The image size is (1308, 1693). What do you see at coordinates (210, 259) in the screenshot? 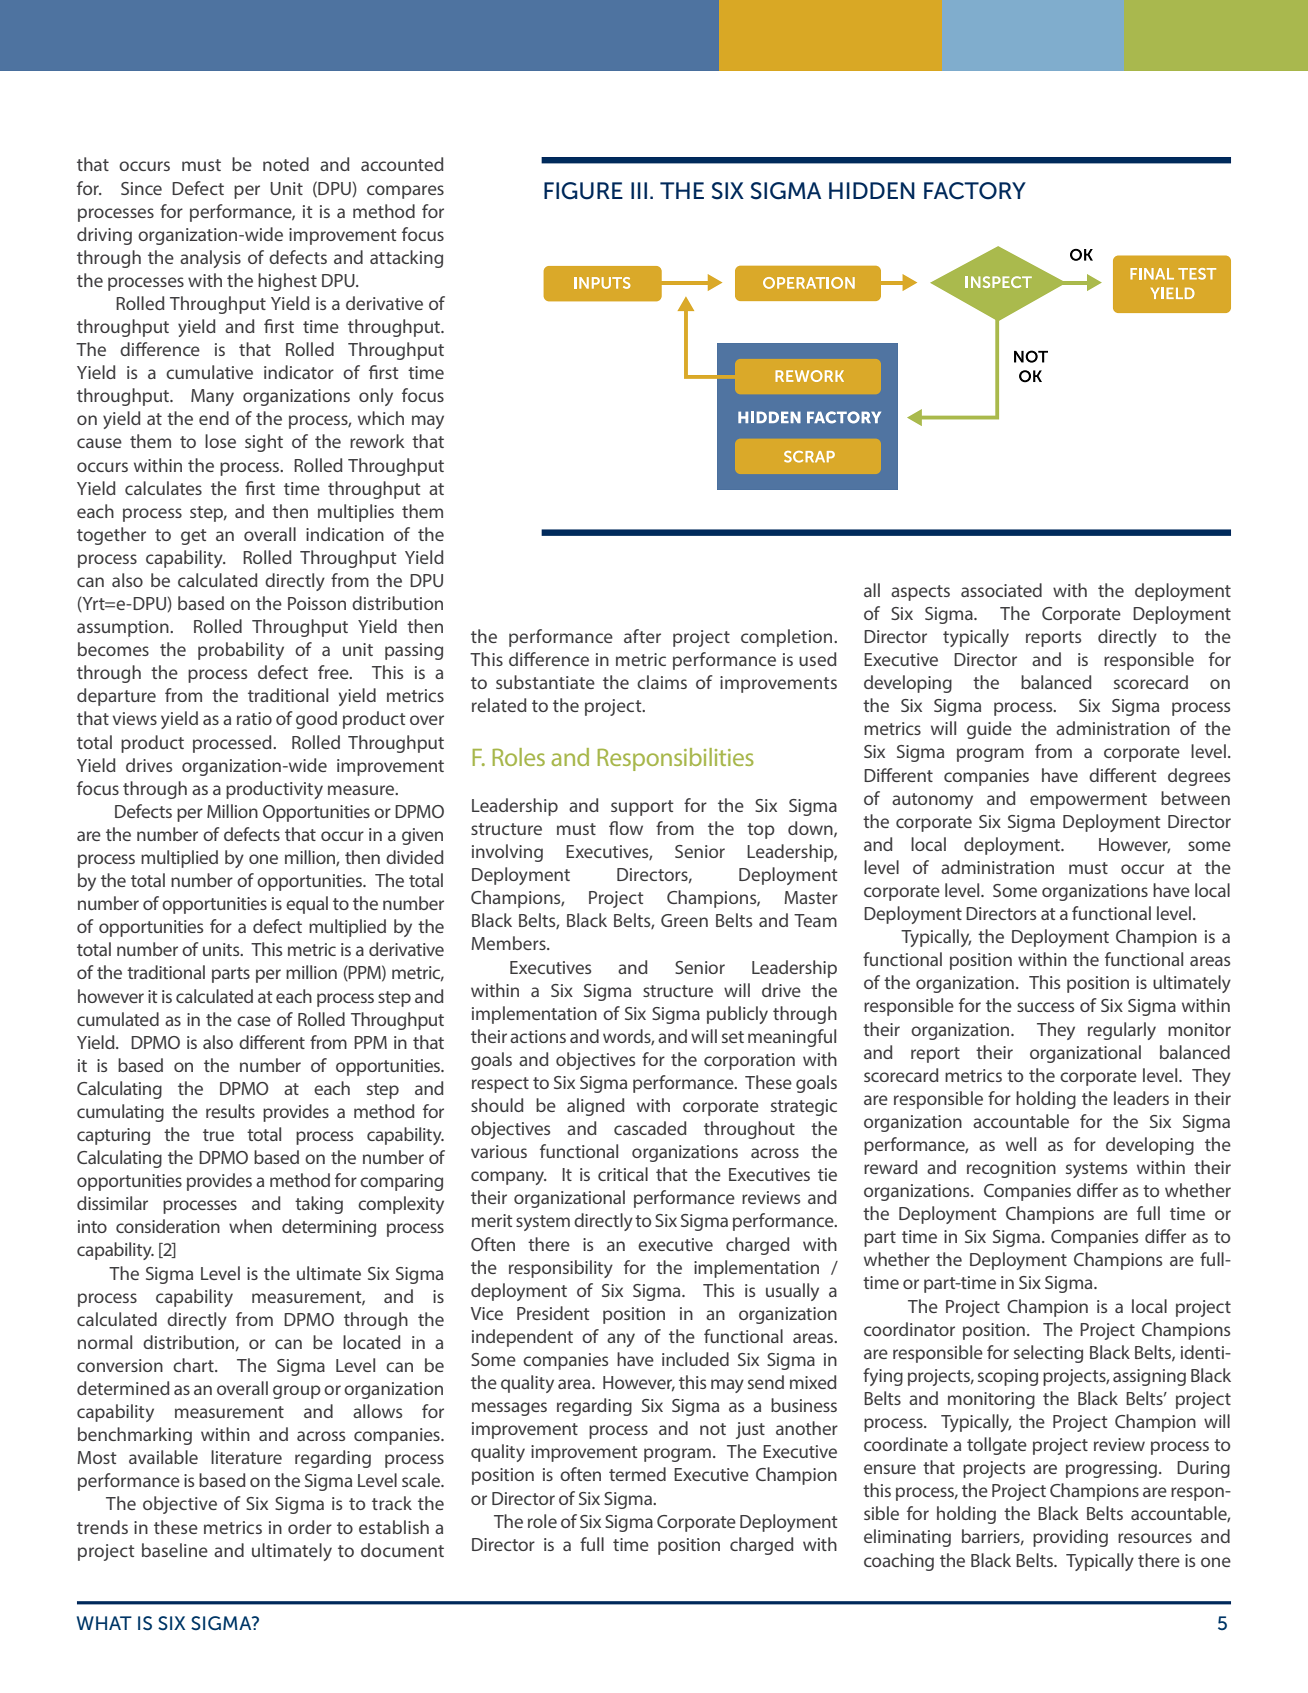
I see `analysis` at bounding box center [210, 259].
